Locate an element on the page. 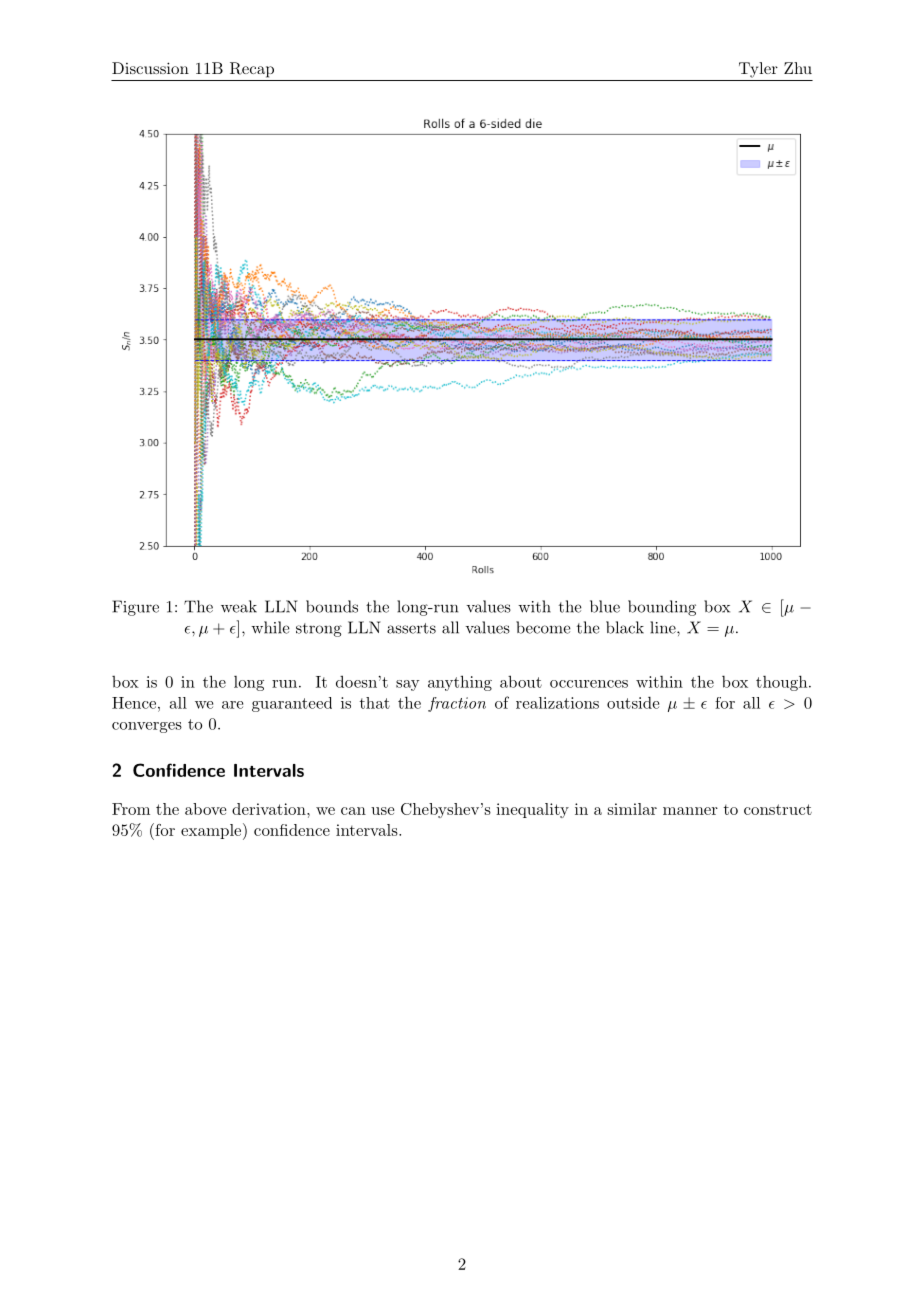 This document has width=924, height=1308. Recap is located at coordinates (252, 70).
